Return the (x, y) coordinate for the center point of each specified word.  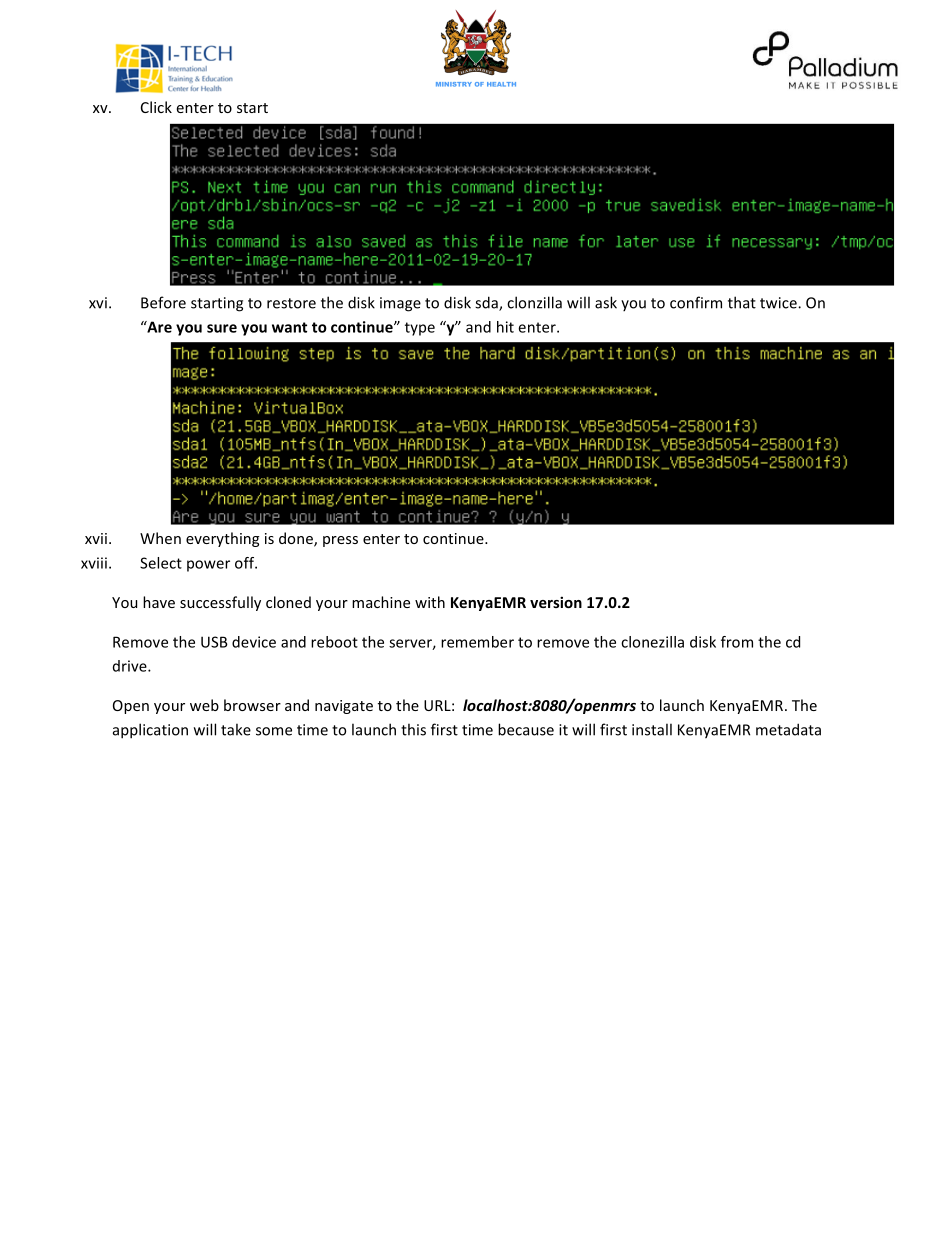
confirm (696, 302)
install (652, 729)
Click (156, 107)
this (413, 729)
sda (487, 303)
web (204, 705)
